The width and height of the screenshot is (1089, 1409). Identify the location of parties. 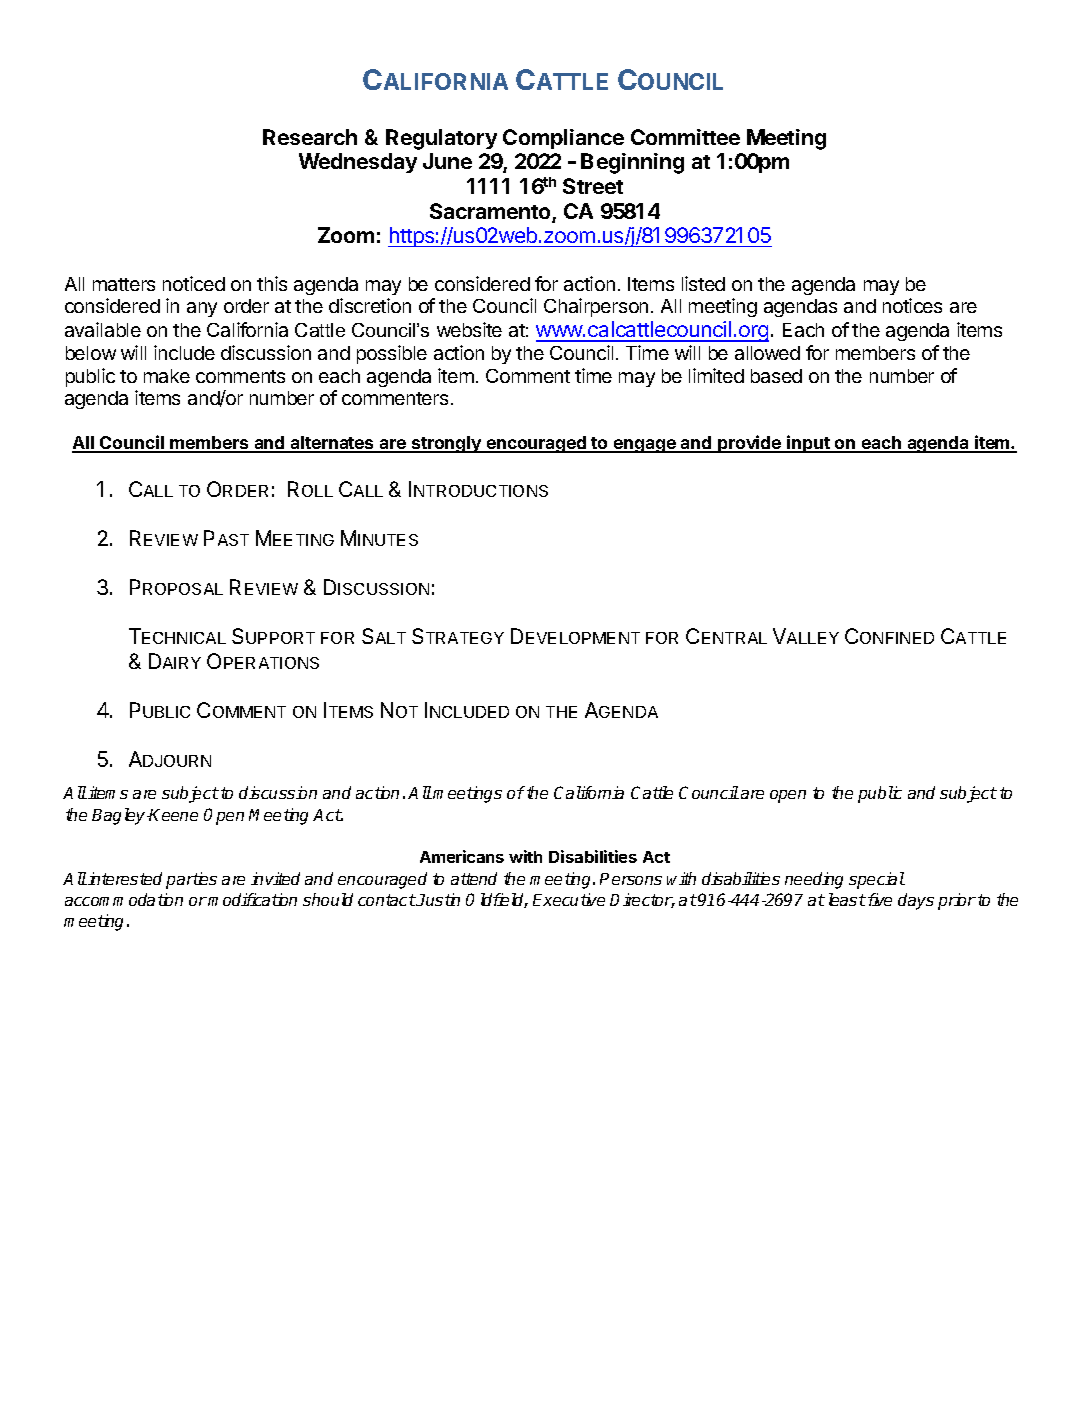
(191, 880).
